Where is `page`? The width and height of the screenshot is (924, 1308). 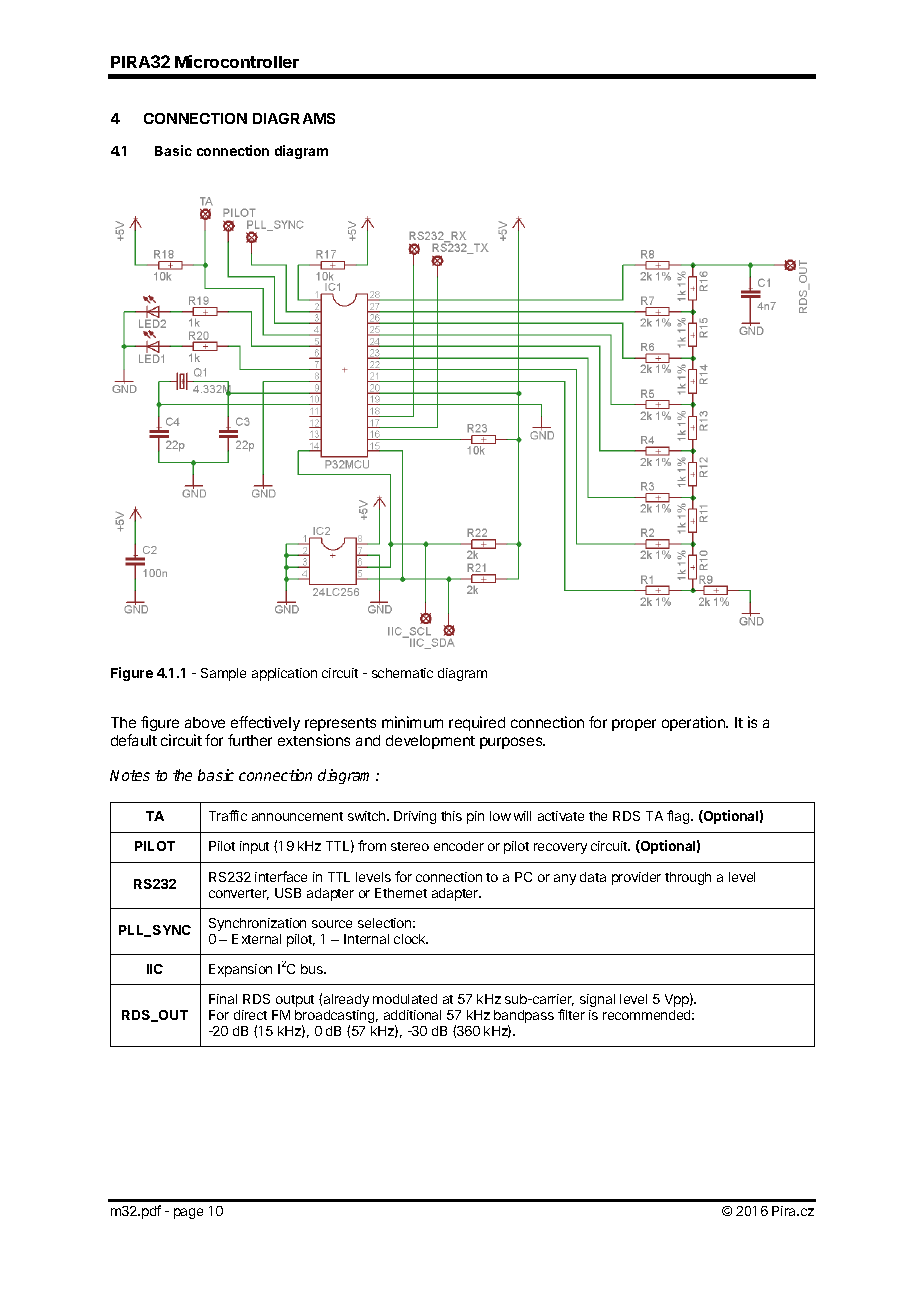
page is located at coordinates (188, 1213).
